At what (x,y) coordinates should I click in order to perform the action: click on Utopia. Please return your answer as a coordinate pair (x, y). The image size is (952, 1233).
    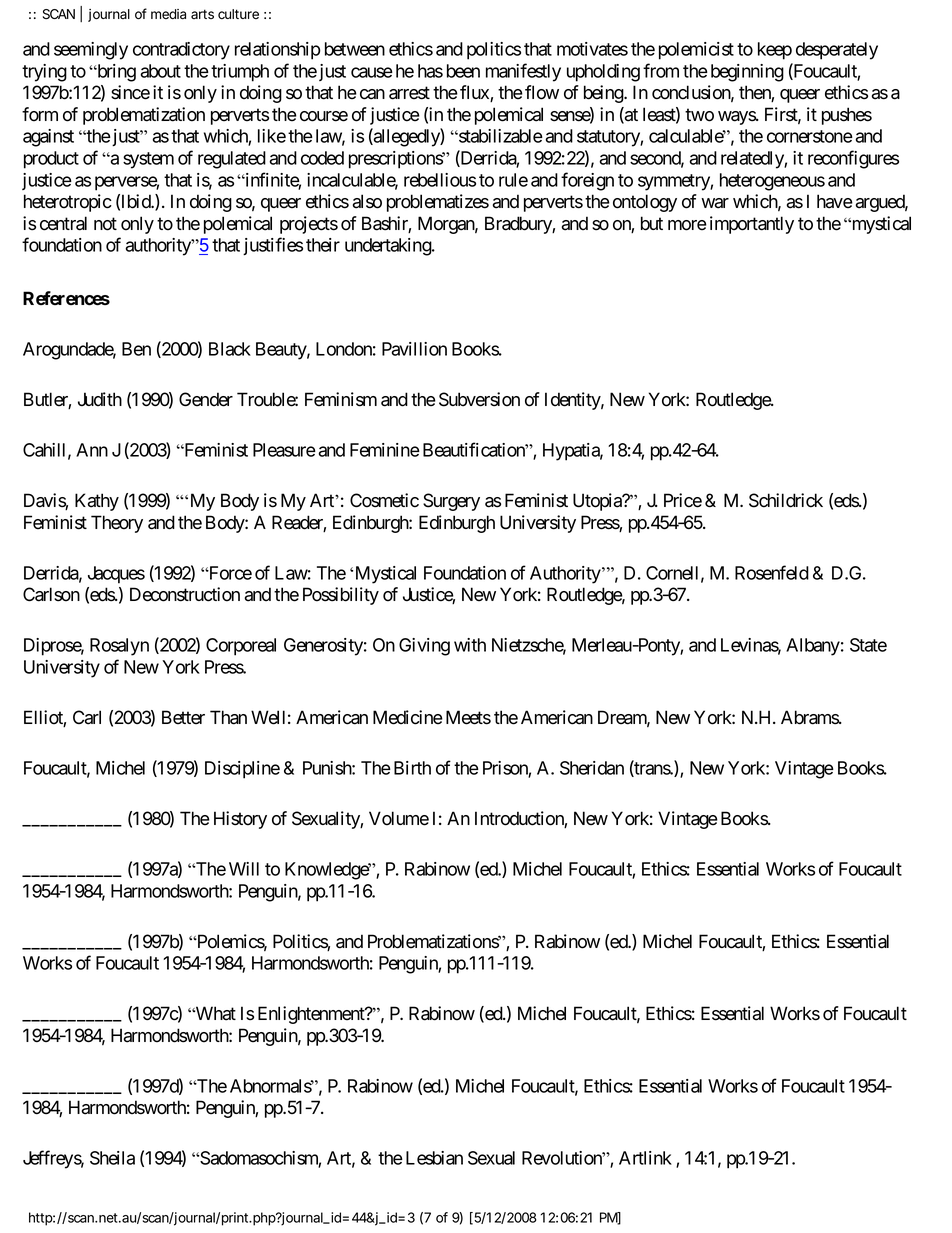
    Looking at the image, I should click on (598, 502).
